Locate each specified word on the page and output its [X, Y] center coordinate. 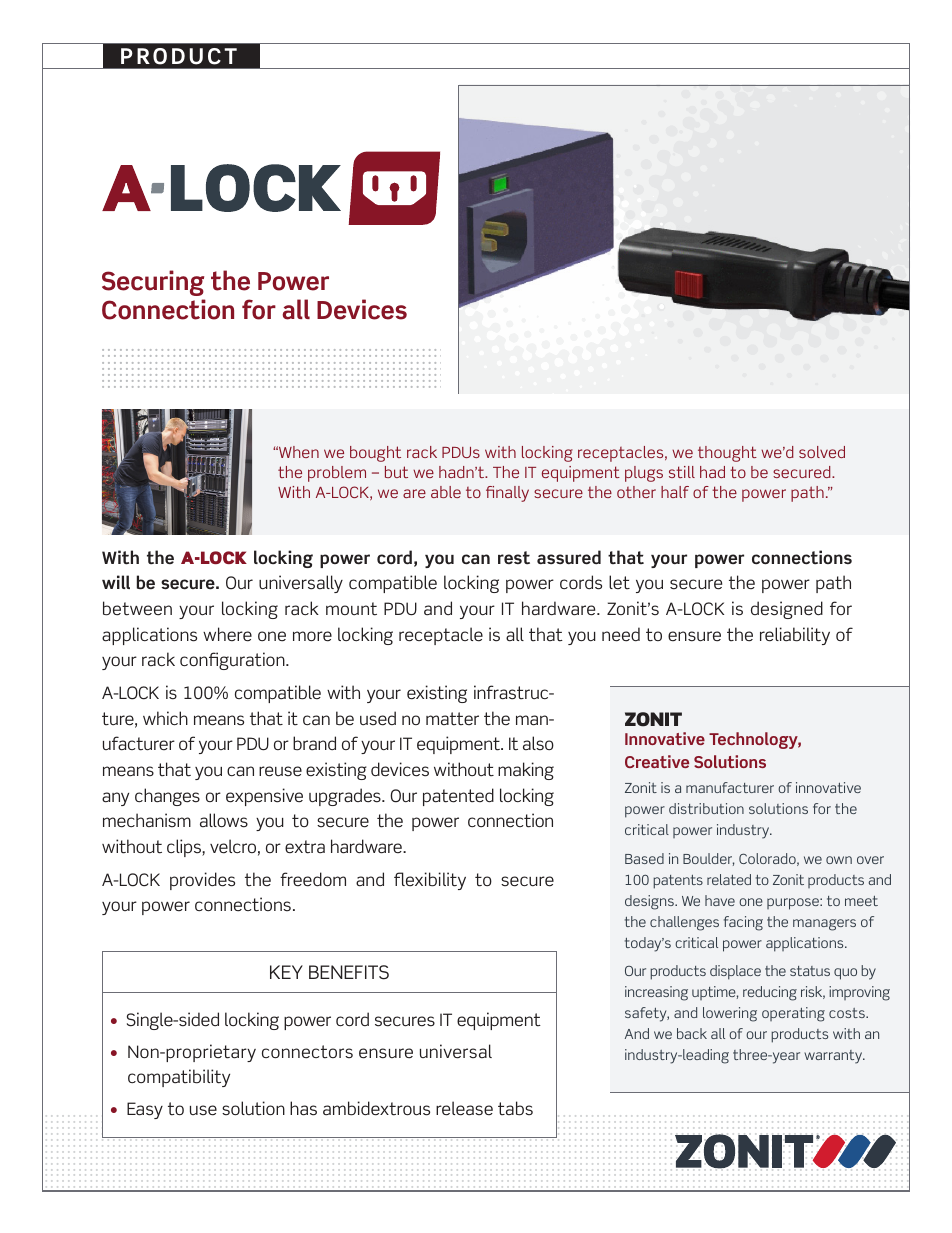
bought [375, 454]
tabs [515, 1108]
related [729, 879]
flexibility [430, 881]
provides [202, 881]
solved [822, 452]
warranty [834, 1057]
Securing [153, 283]
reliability [795, 636]
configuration [233, 661]
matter [452, 719]
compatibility [179, 1078]
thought [727, 454]
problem [337, 474]
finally [507, 494]
